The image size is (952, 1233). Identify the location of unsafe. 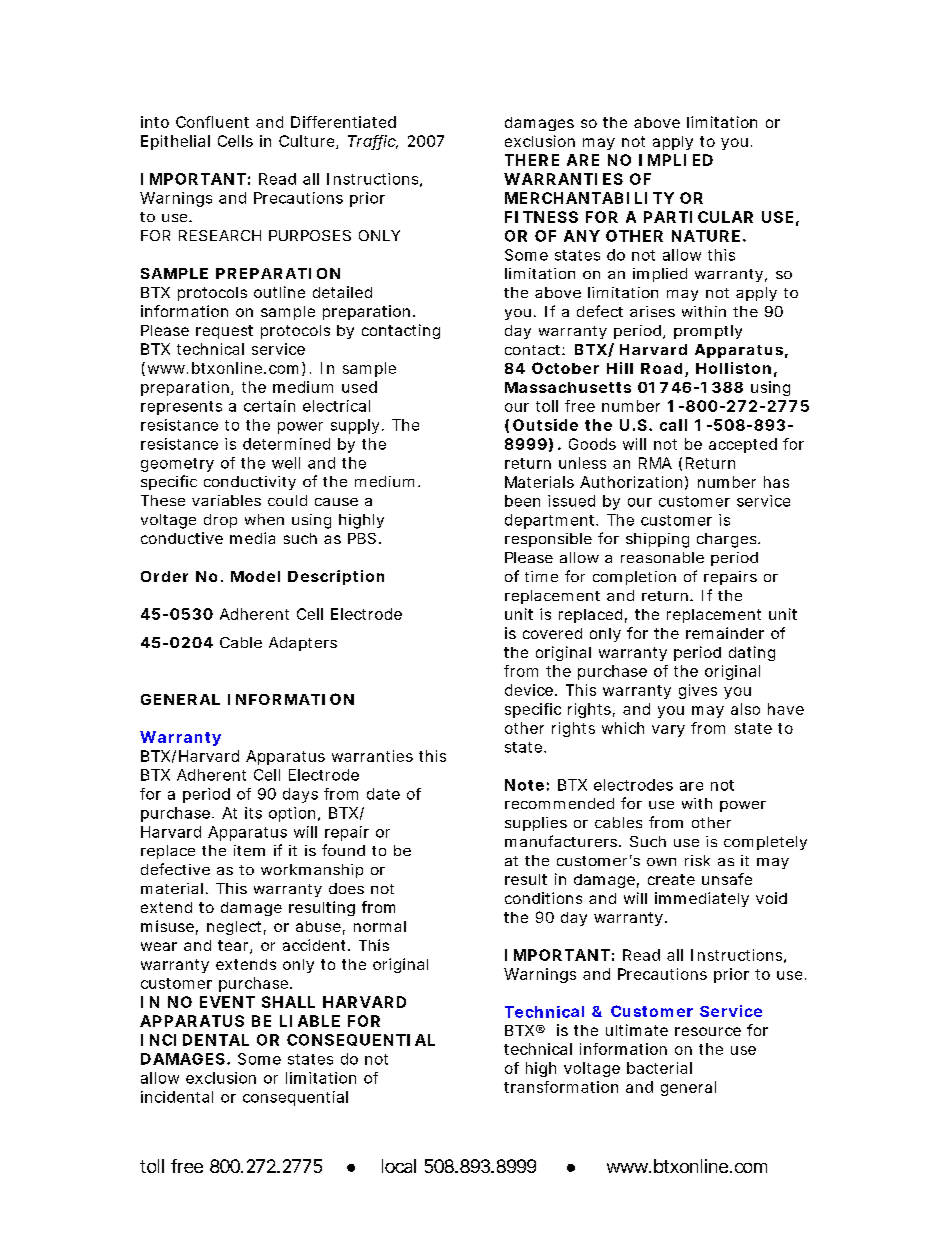
(727, 879).
